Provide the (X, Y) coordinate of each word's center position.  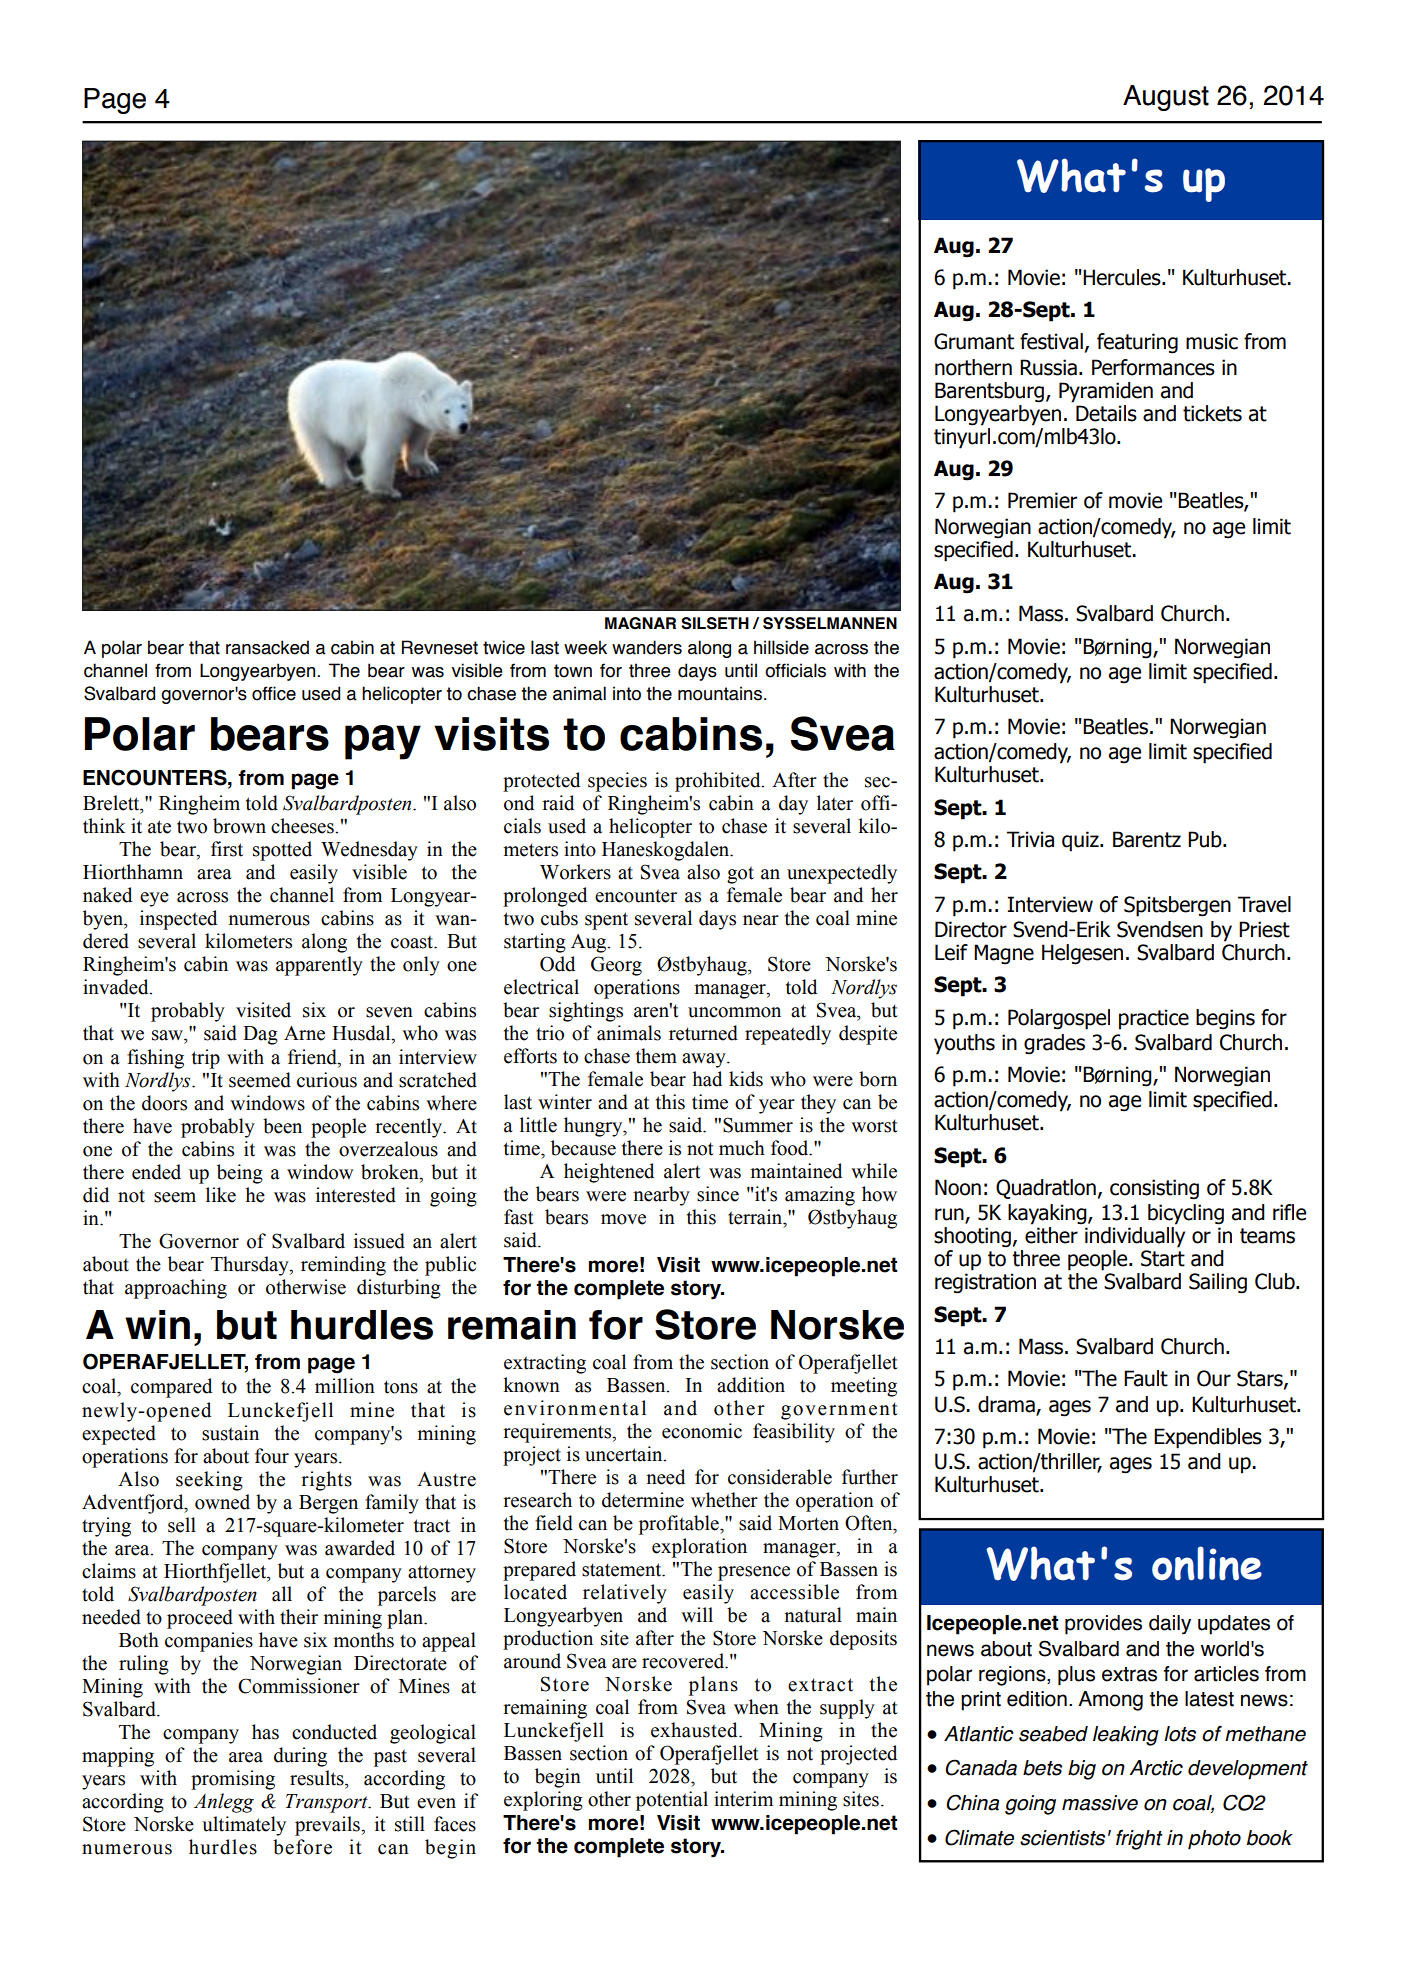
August (1166, 98)
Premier (1042, 500)
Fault (1146, 1378)
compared (171, 1388)
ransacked (267, 647)
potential (672, 1801)
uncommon (734, 1012)
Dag (260, 1035)
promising (233, 1780)
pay (383, 742)
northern (973, 367)
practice (1154, 1019)
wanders (647, 647)
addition (751, 1385)
